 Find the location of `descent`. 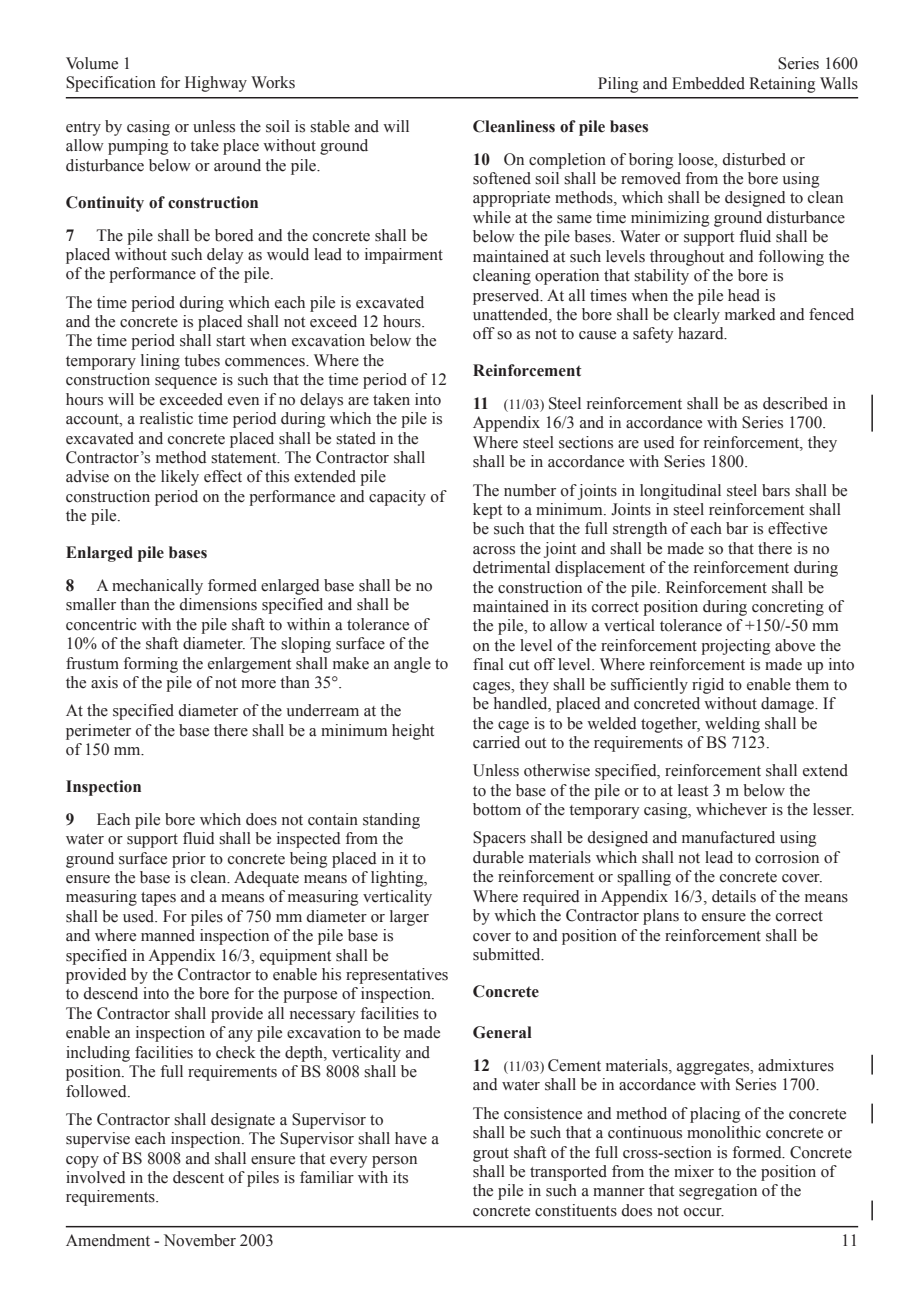

descent is located at coordinates (198, 1177).
